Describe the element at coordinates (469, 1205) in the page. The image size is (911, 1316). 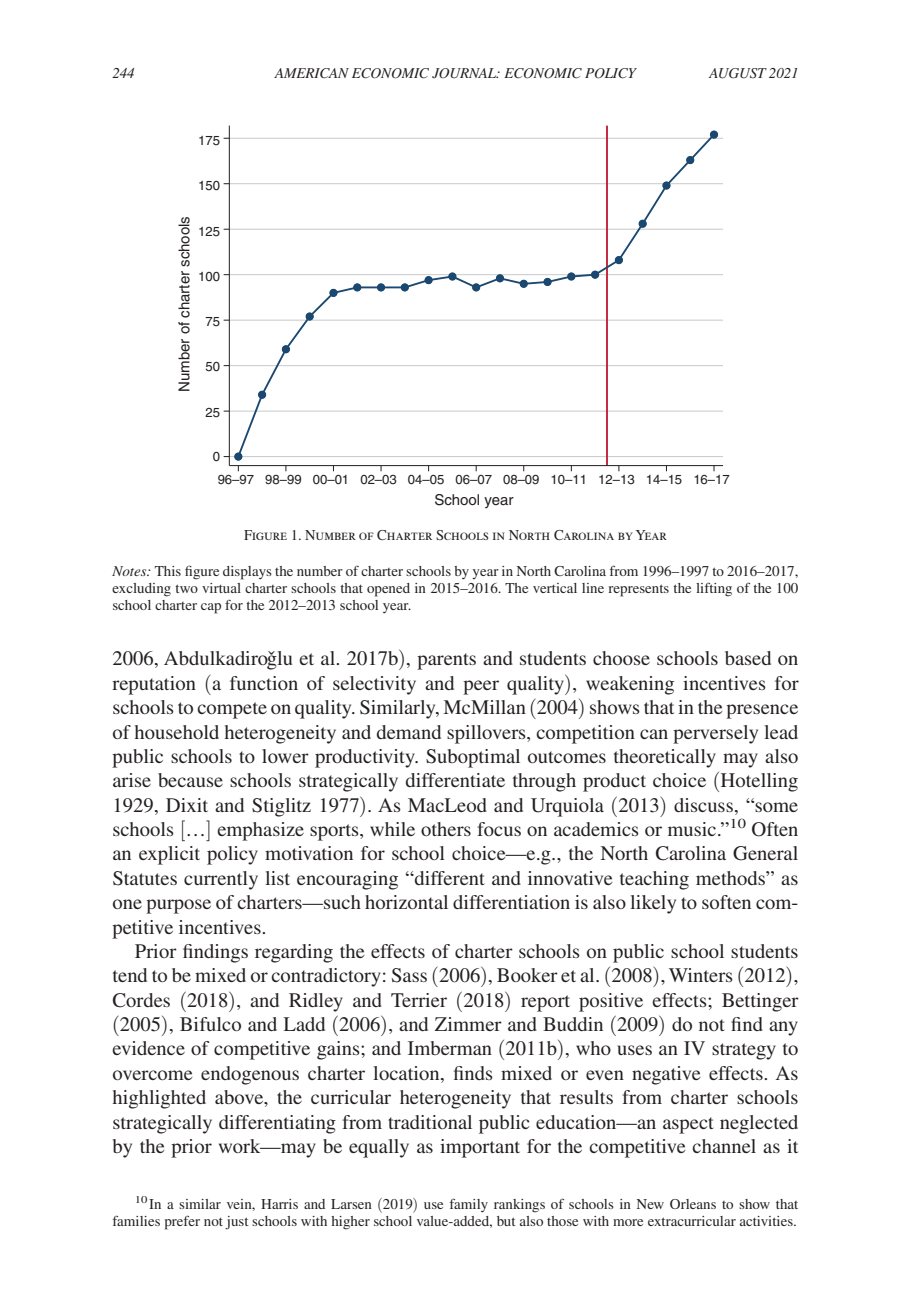
I see `family` at that location.
